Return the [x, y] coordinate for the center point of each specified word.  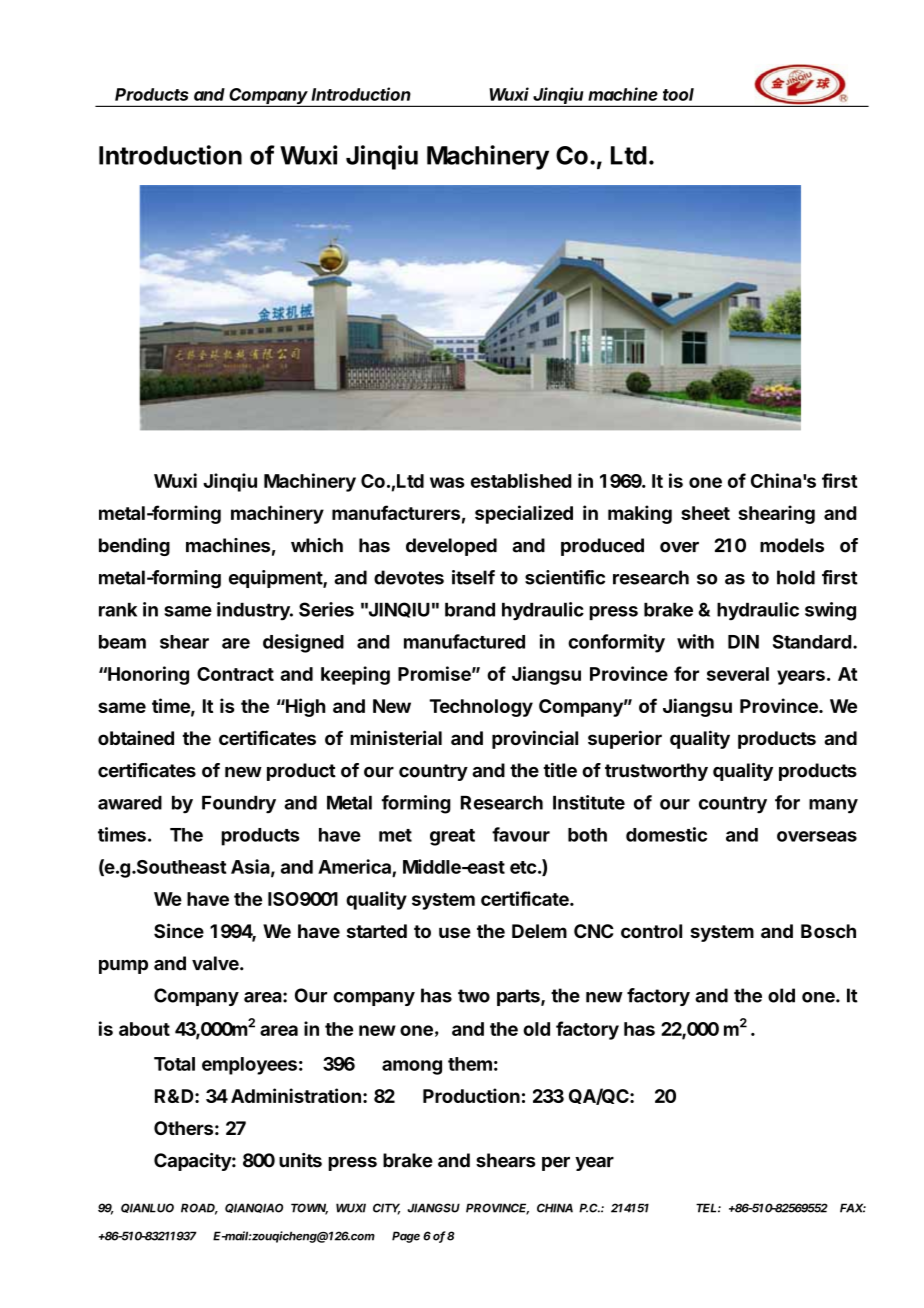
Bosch [828, 931]
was [447, 482]
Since [179, 930]
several [738, 674]
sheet [705, 513]
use [455, 932]
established [521, 480]
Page [406, 1237]
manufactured [464, 641]
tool [678, 94]
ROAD [199, 1209]
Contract [235, 674]
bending [134, 547]
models [792, 545]
